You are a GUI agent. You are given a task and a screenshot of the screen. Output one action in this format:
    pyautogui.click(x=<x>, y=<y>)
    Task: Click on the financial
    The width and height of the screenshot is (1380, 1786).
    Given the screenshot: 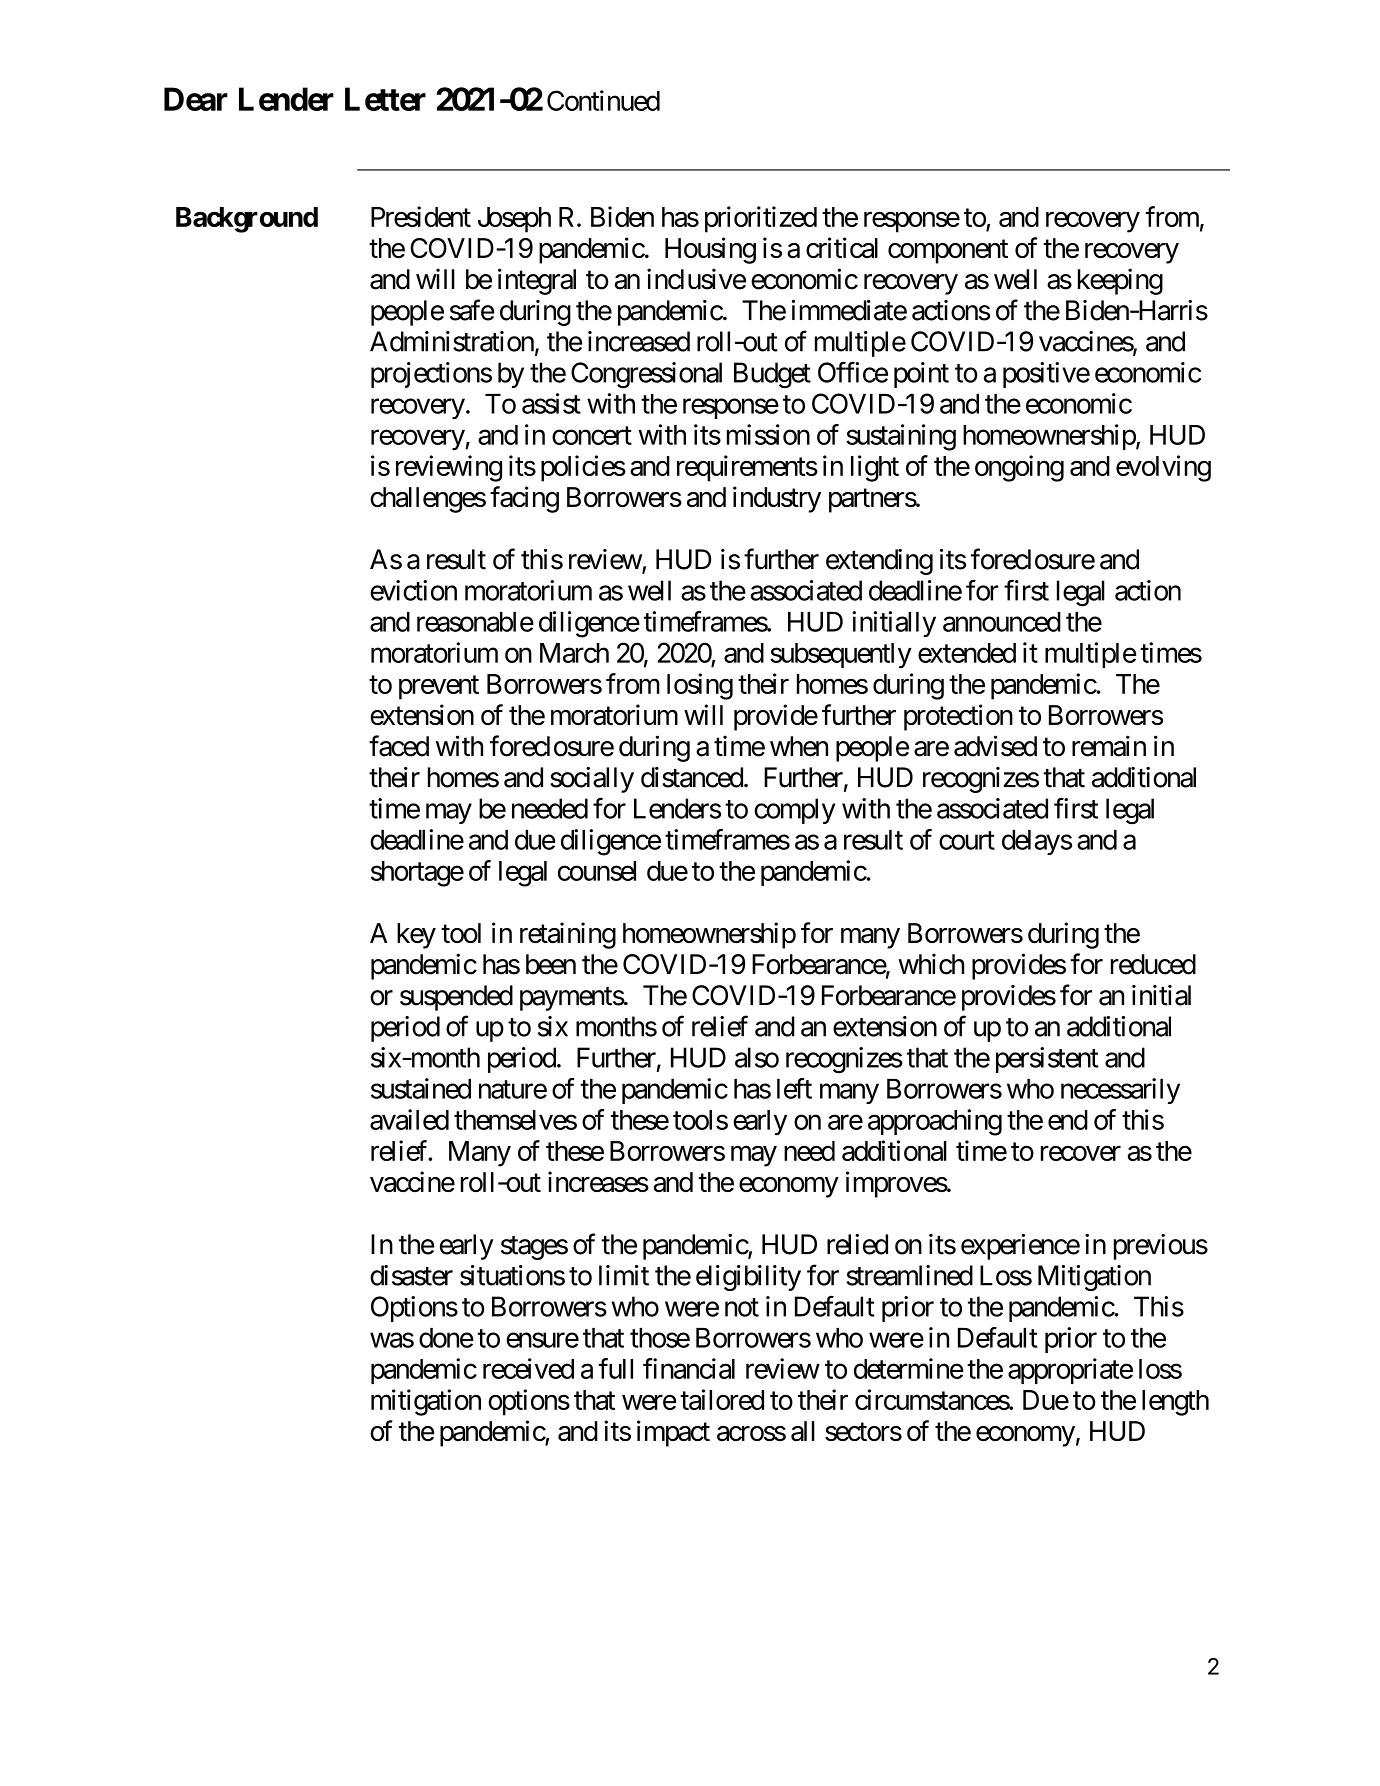 What is the action you would take?
    pyautogui.click(x=689, y=1368)
